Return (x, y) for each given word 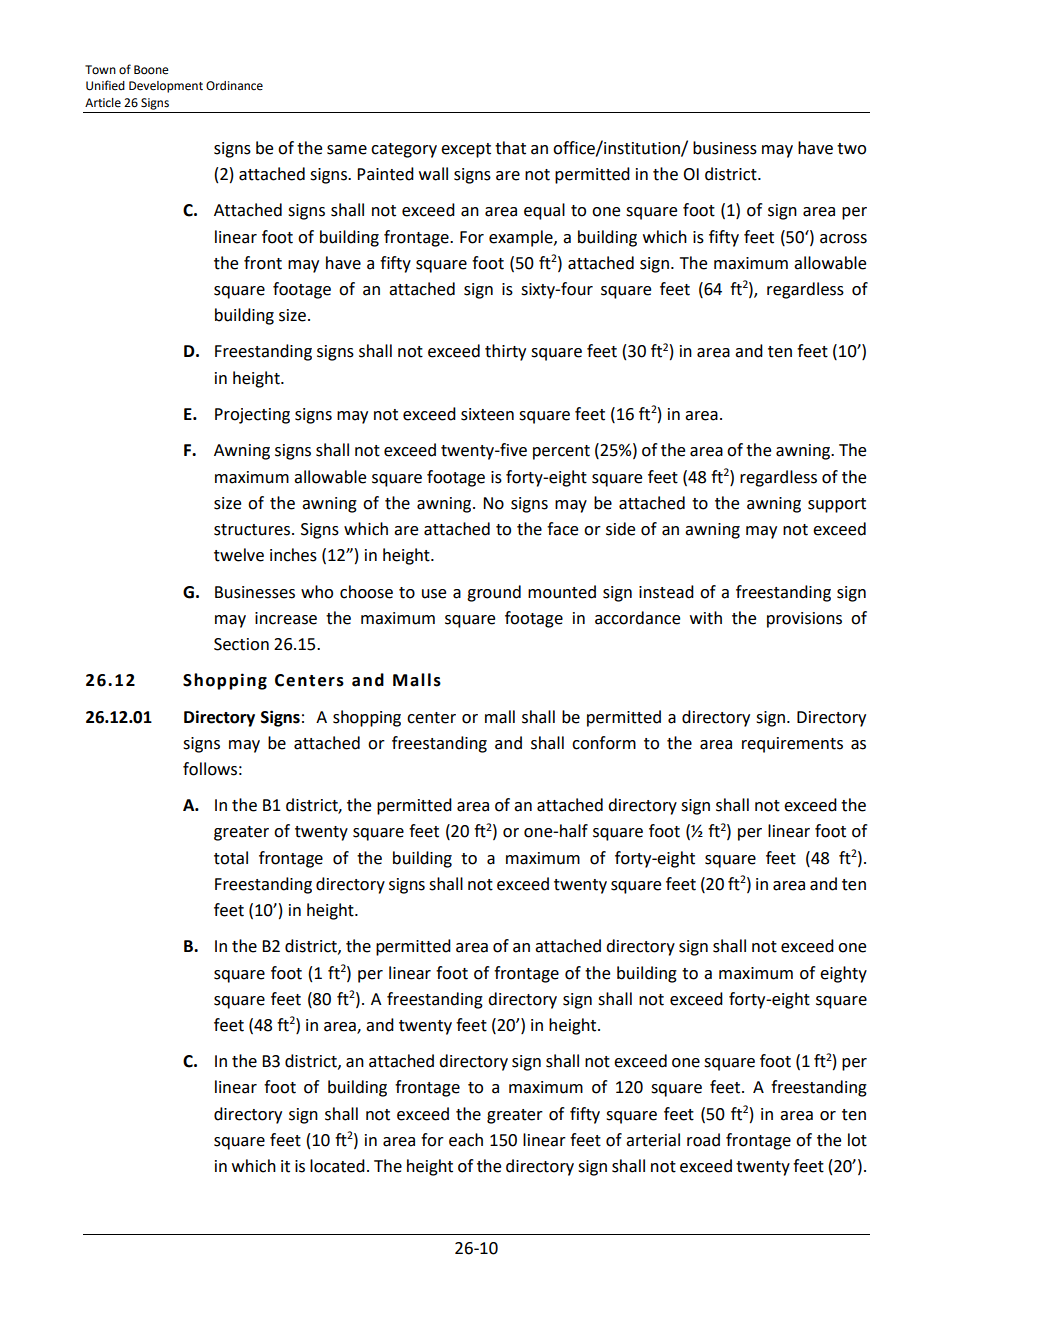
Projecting (252, 416)
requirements (792, 745)
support (837, 505)
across (843, 239)
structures (253, 530)
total (231, 858)
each (466, 1140)
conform (604, 743)
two (851, 149)
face (562, 529)
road (703, 1140)
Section (241, 644)
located (337, 1166)
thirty (505, 352)
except (466, 150)
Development (166, 87)
